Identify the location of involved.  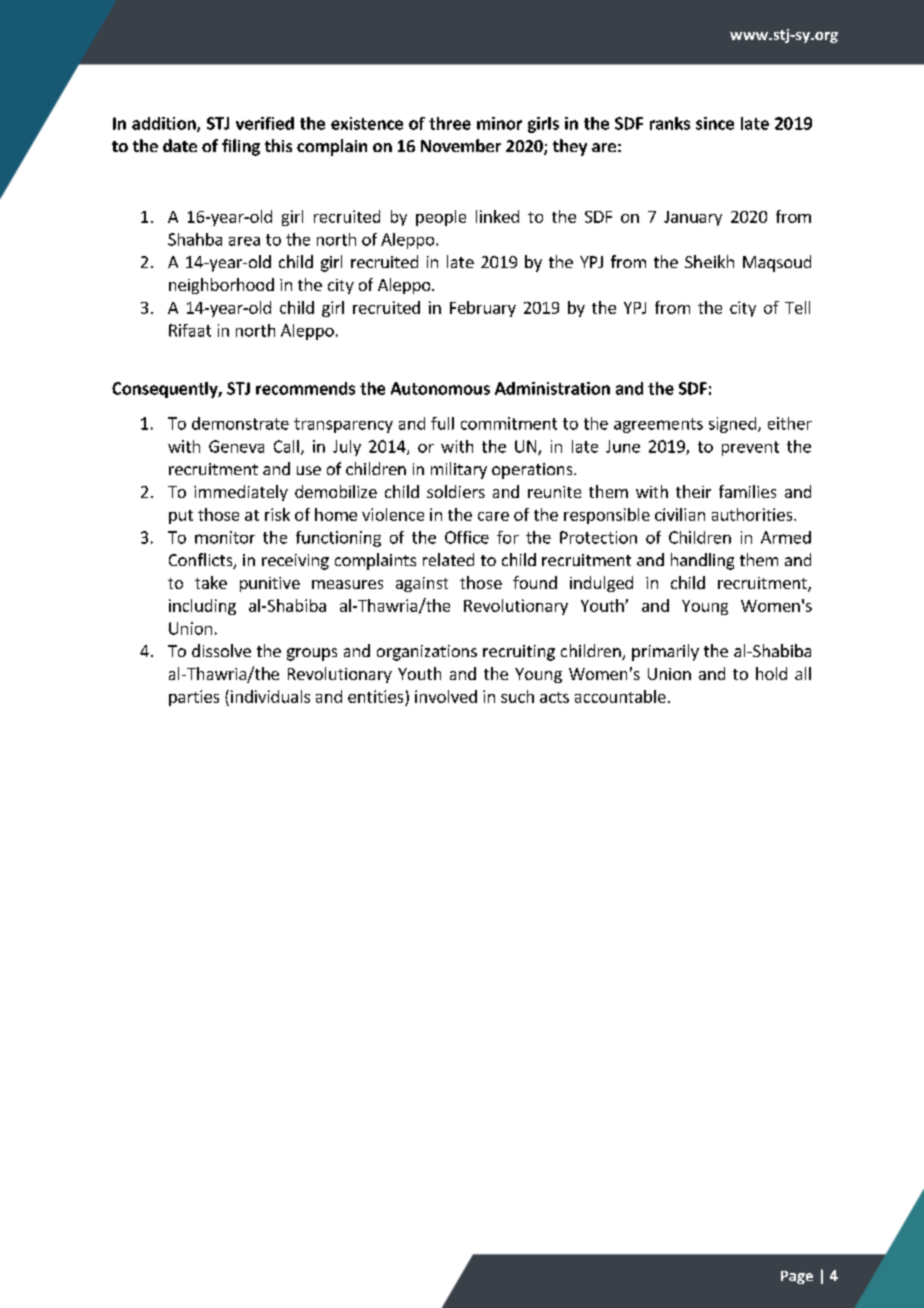
(446, 696).
